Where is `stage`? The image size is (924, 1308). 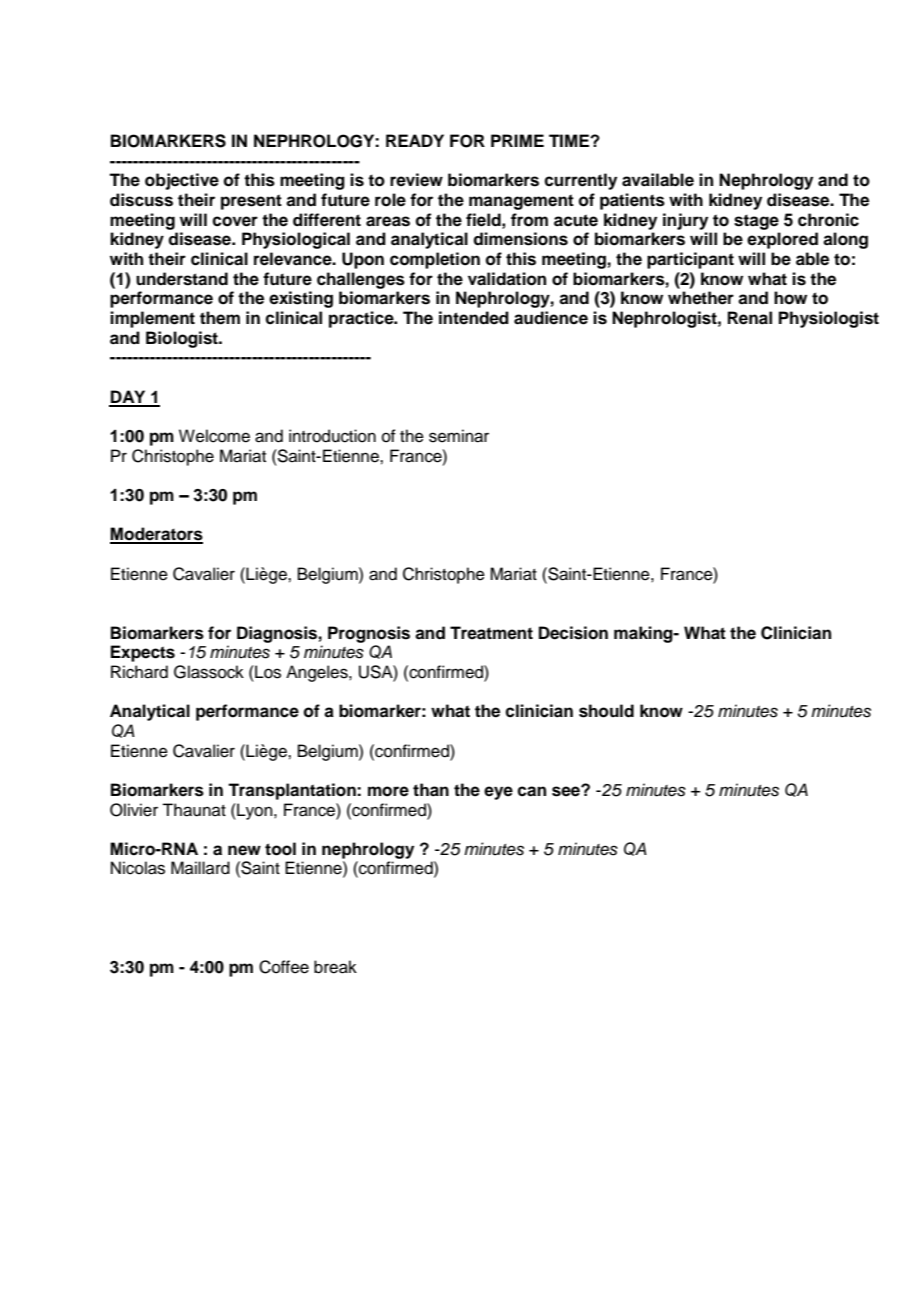
stage is located at coordinates (756, 222).
